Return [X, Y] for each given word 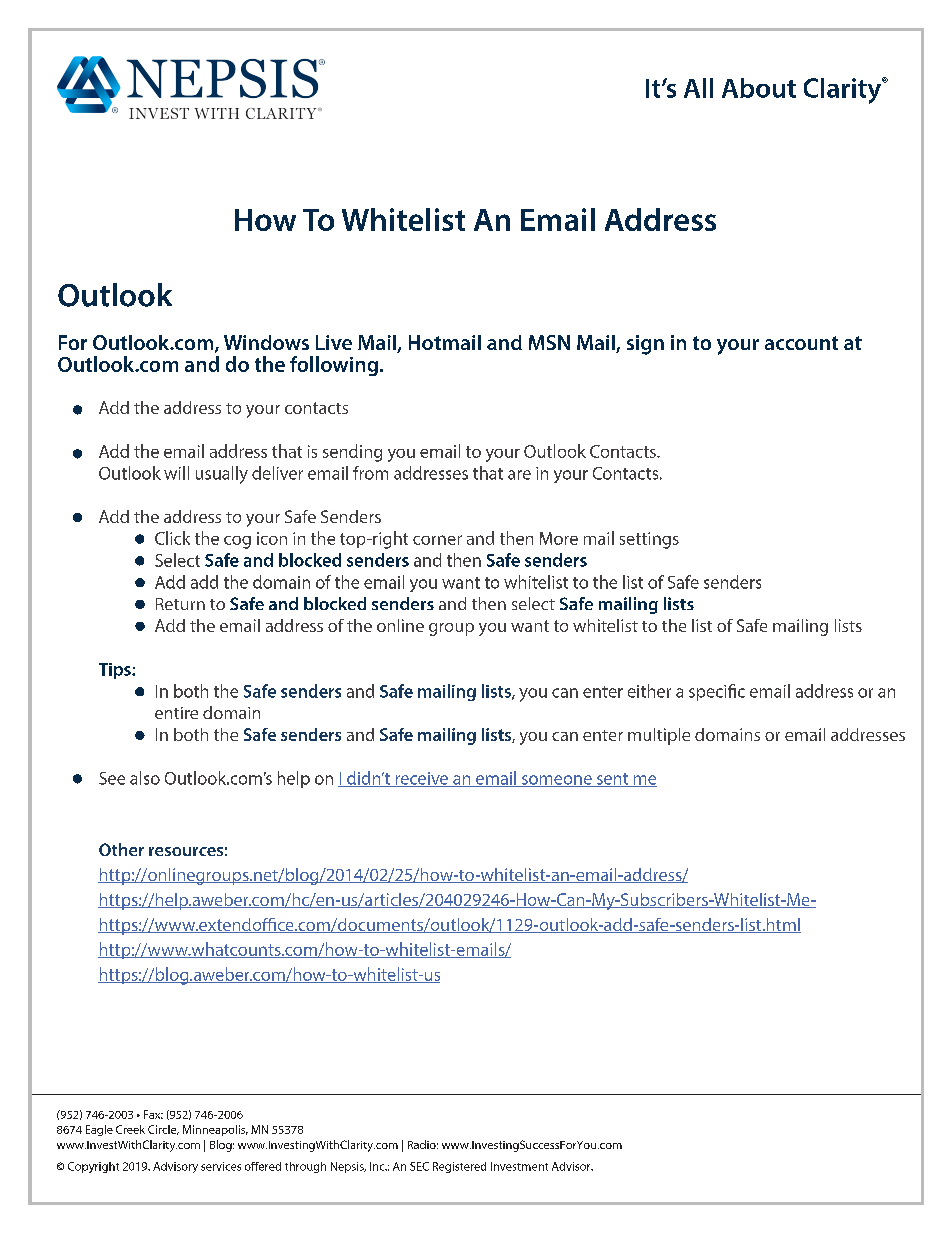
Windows [266, 342]
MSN [549, 342]
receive [422, 779]
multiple [659, 736]
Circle [163, 1130]
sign [645, 345]
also [145, 778]
